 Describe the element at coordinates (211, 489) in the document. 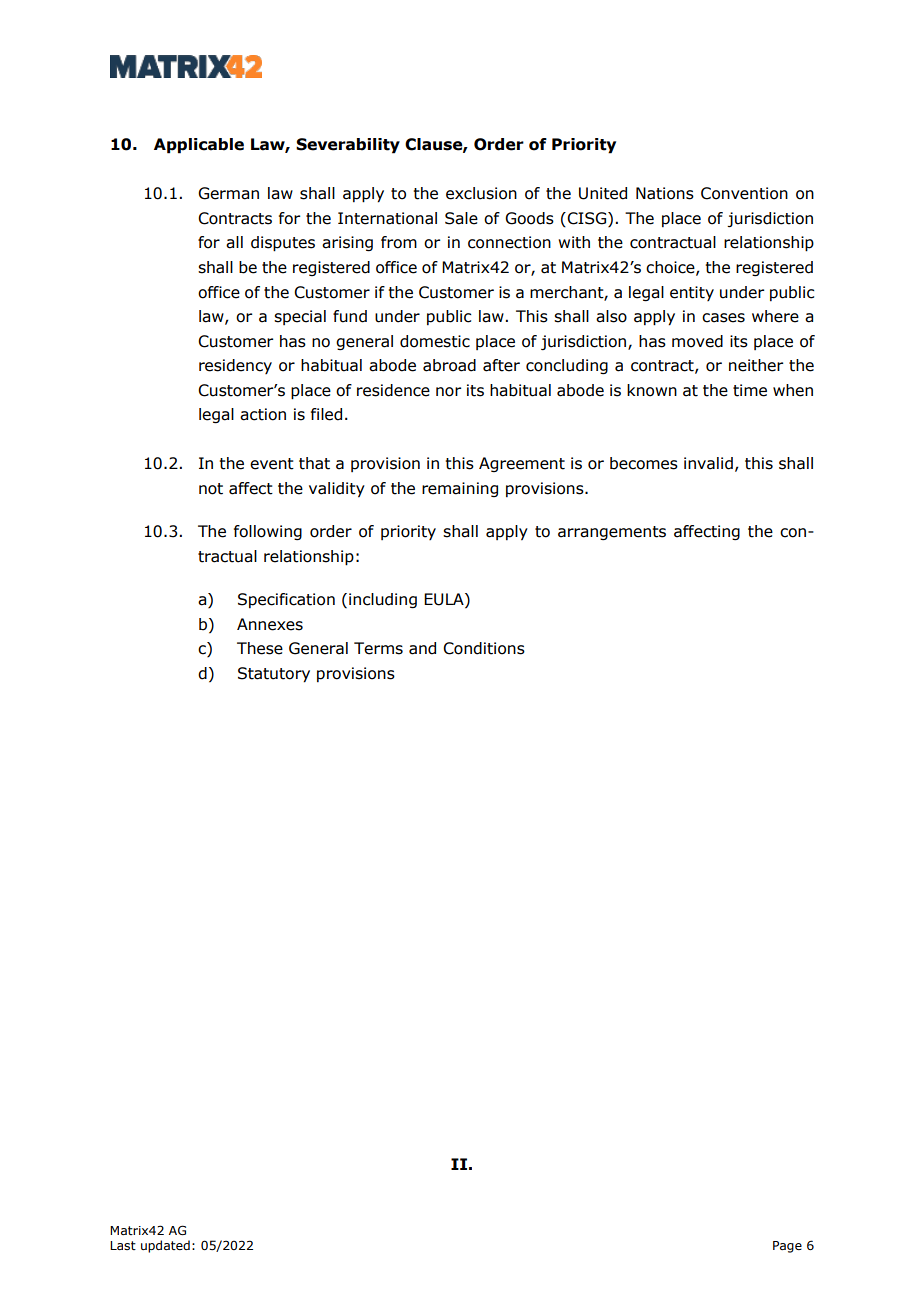

I see `not` at that location.
